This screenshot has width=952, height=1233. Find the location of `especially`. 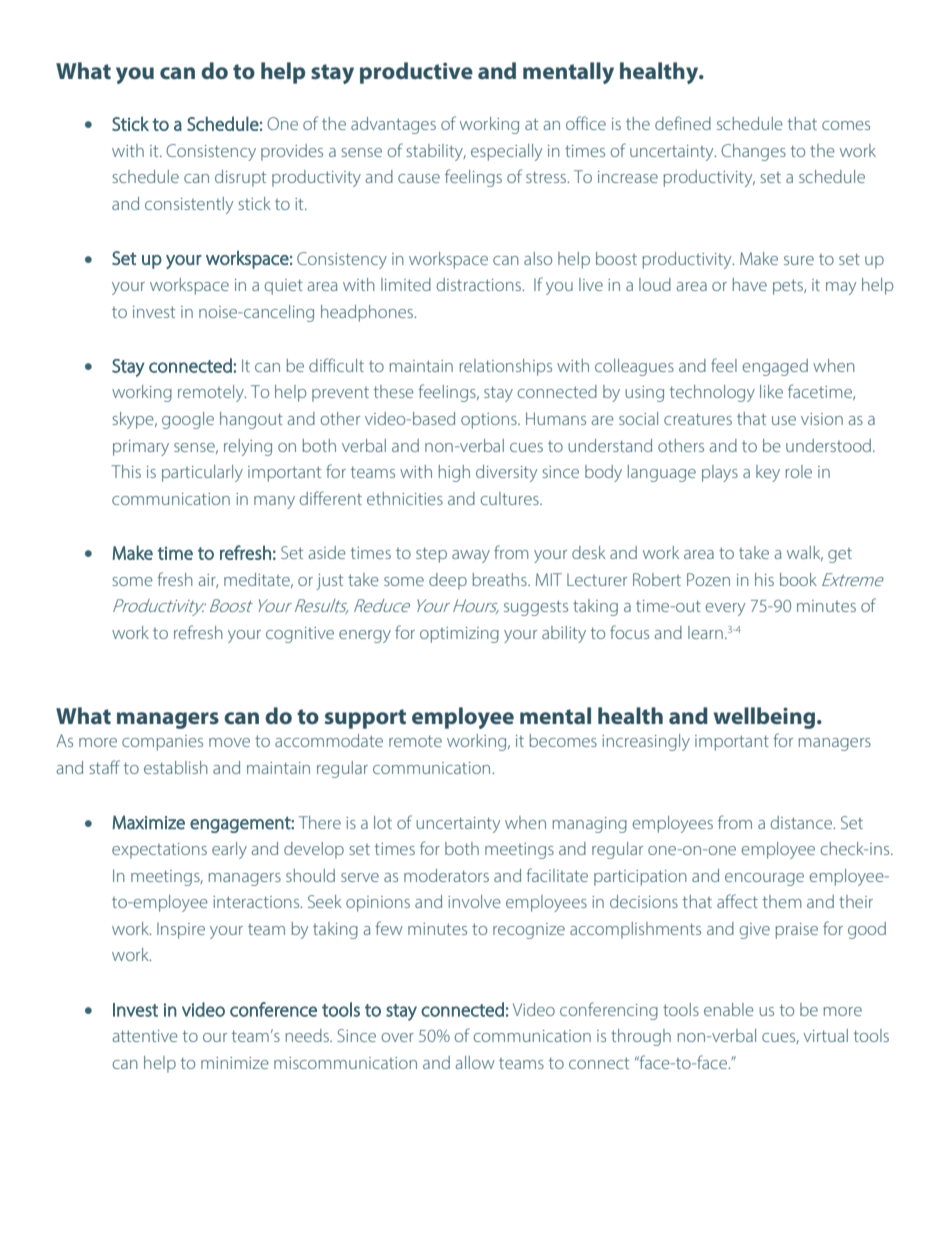

especially is located at coordinates (506, 152).
